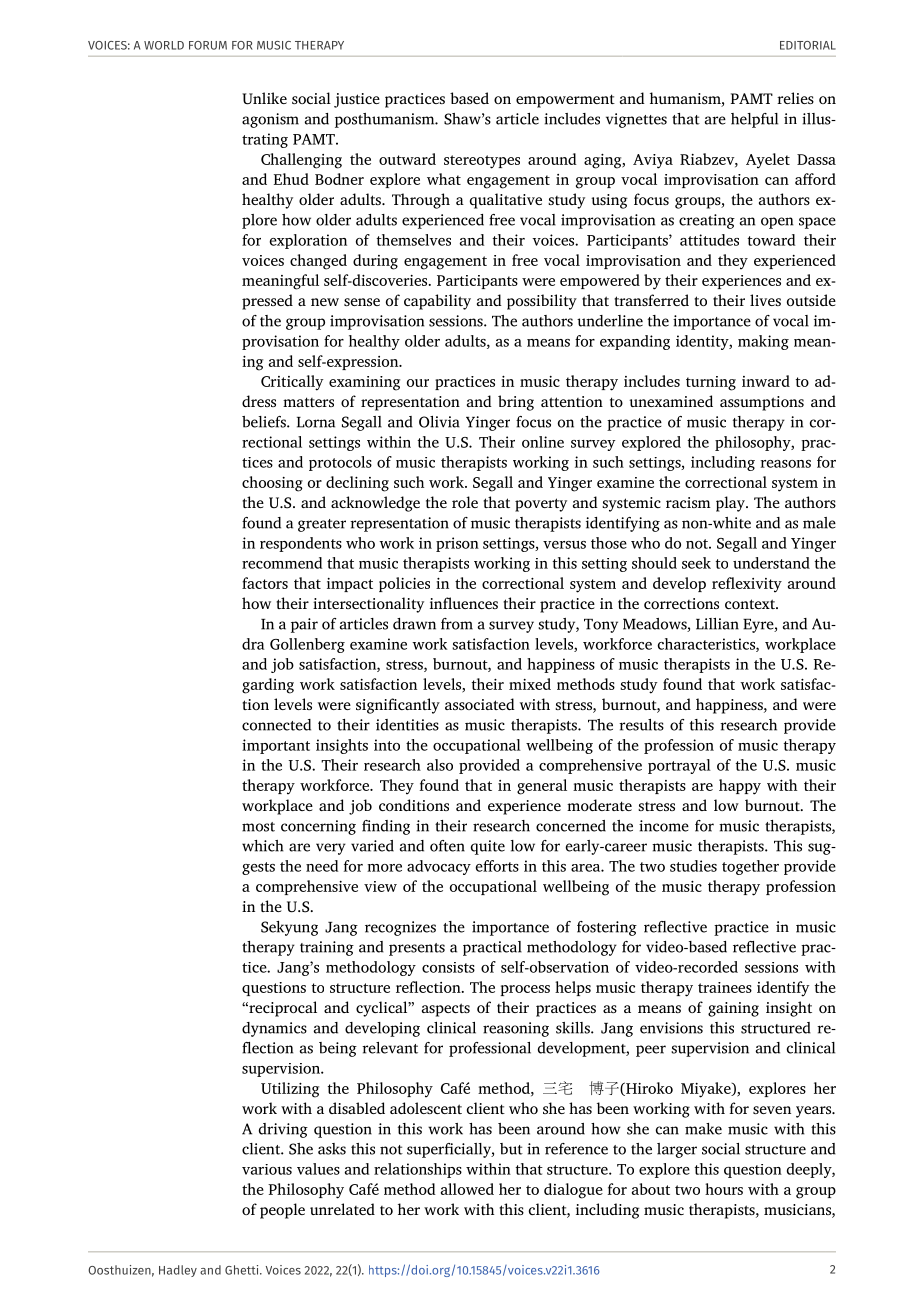 The height and width of the screenshot is (1308, 924). What do you see at coordinates (282, 1211) in the screenshot?
I see `people` at bounding box center [282, 1211].
